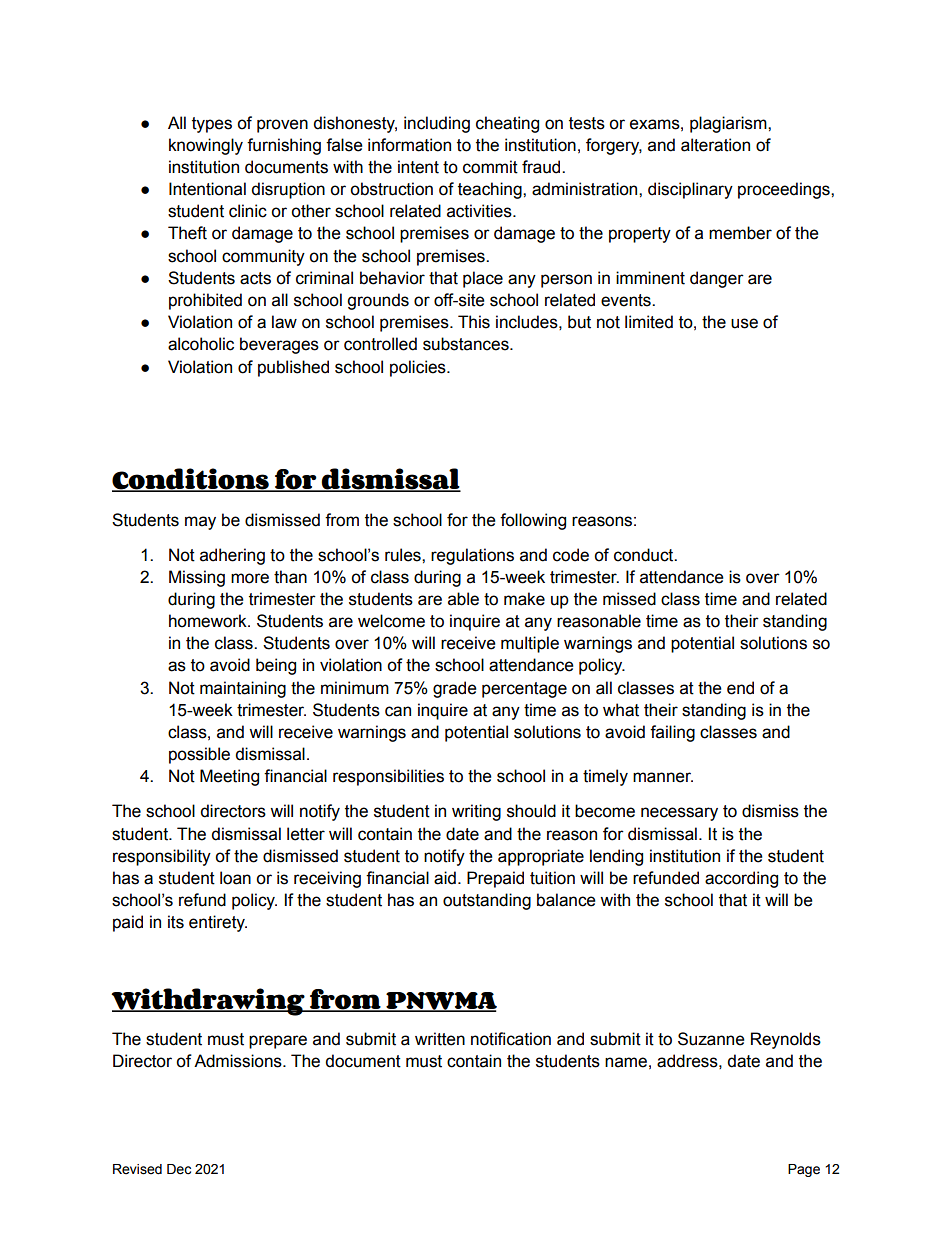 The width and height of the page is (952, 1233). Describe the element at coordinates (179, 1169) in the page. I see `Dec` at that location.
